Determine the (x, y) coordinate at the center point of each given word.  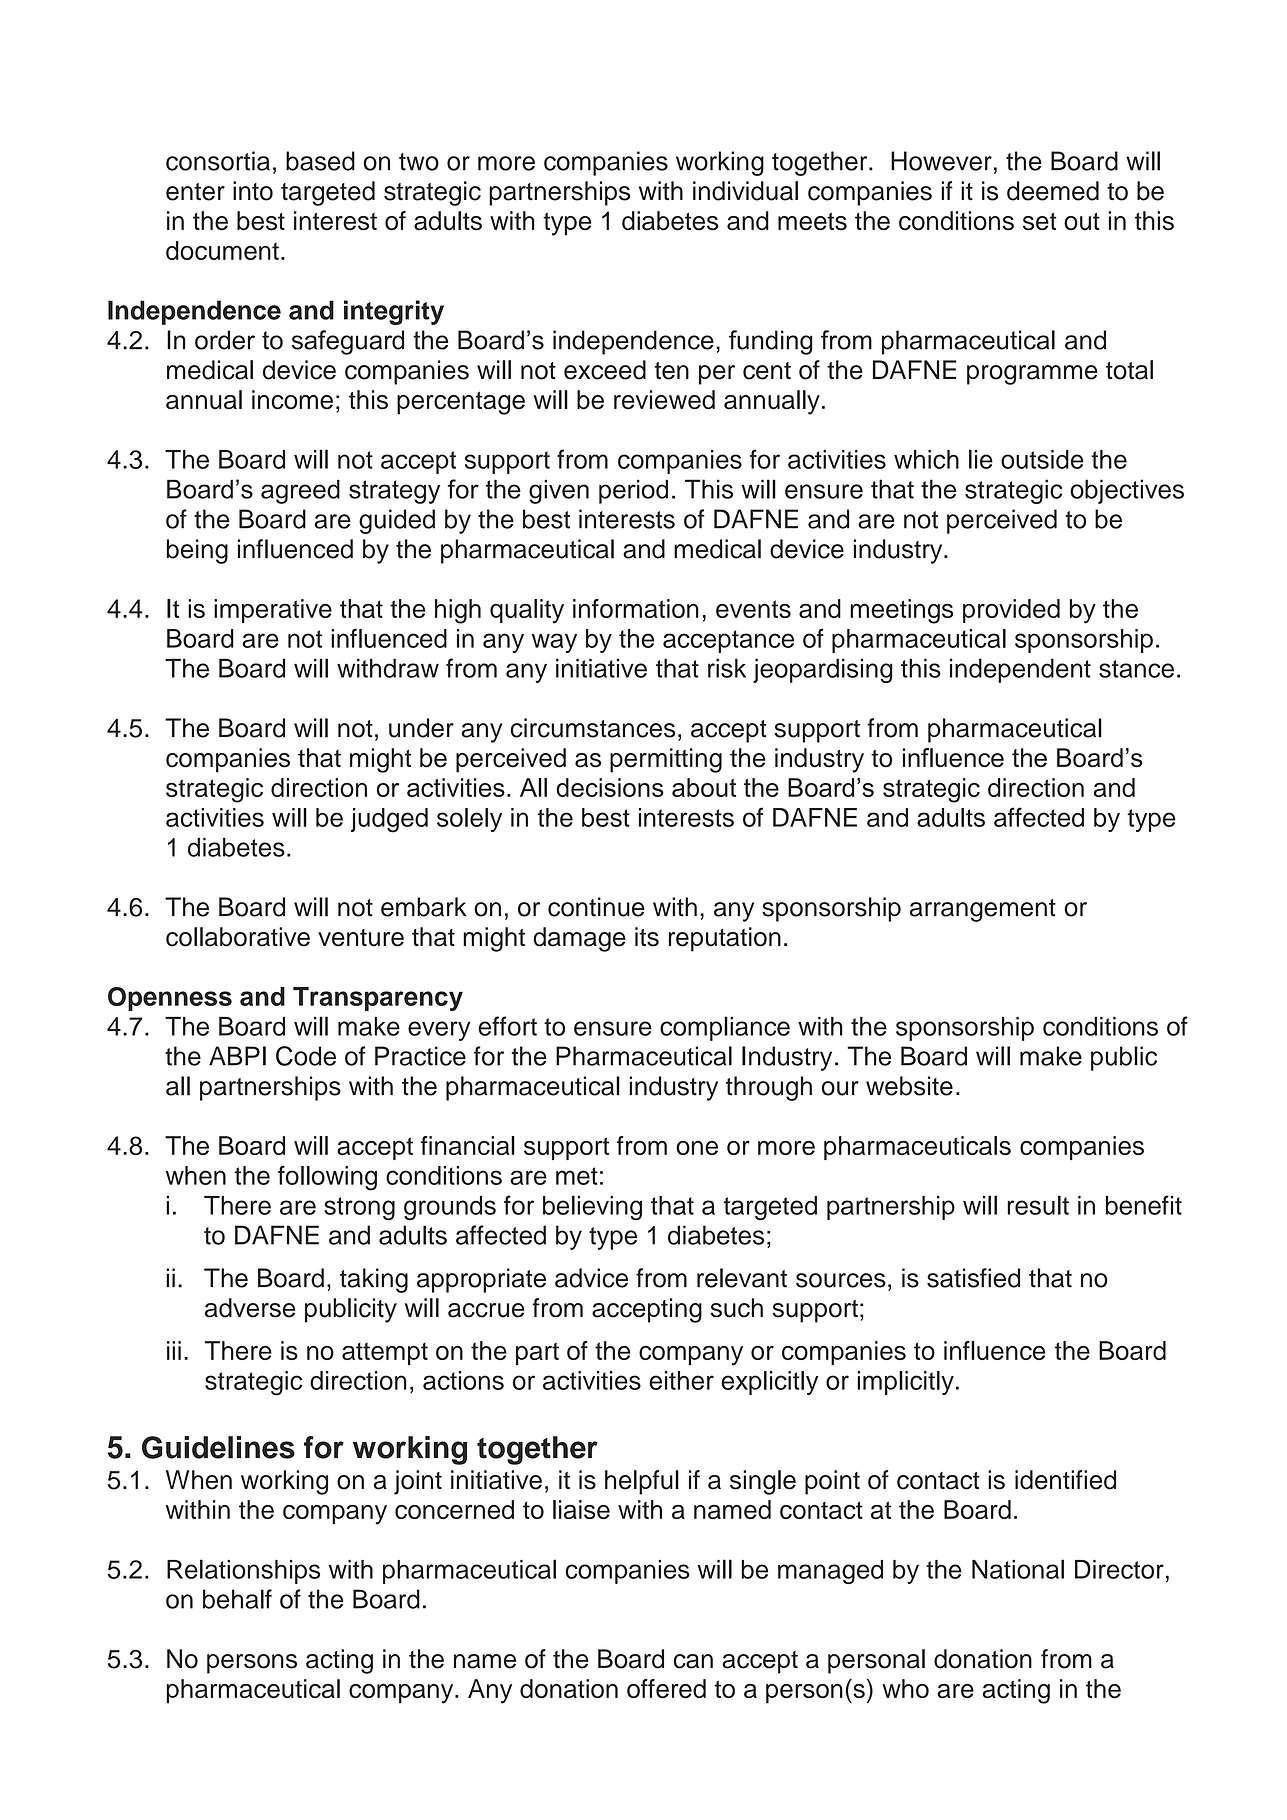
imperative (273, 611)
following (327, 1178)
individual (745, 191)
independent (1020, 670)
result (1038, 1205)
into (253, 191)
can (693, 1661)
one (697, 1148)
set (1040, 222)
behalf (237, 1599)
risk (727, 668)
